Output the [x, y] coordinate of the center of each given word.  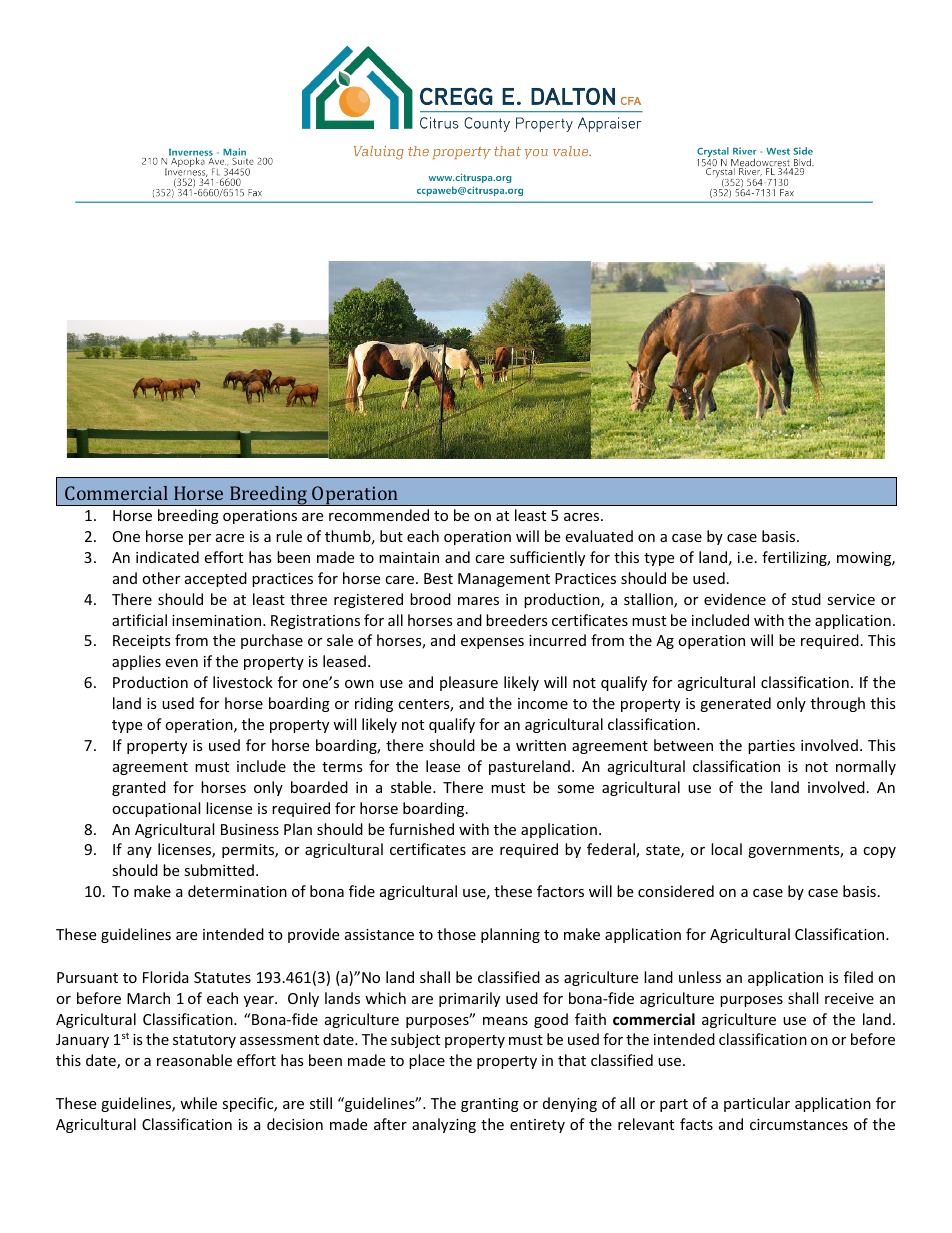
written [541, 745]
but [391, 536]
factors [560, 891]
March [148, 998]
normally [866, 767]
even [181, 663]
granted [139, 788]
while [198, 1103]
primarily [469, 999]
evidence [735, 599]
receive [849, 998]
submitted [219, 870]
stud [806, 599]
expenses [492, 643]
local [726, 849]
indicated [167, 557]
